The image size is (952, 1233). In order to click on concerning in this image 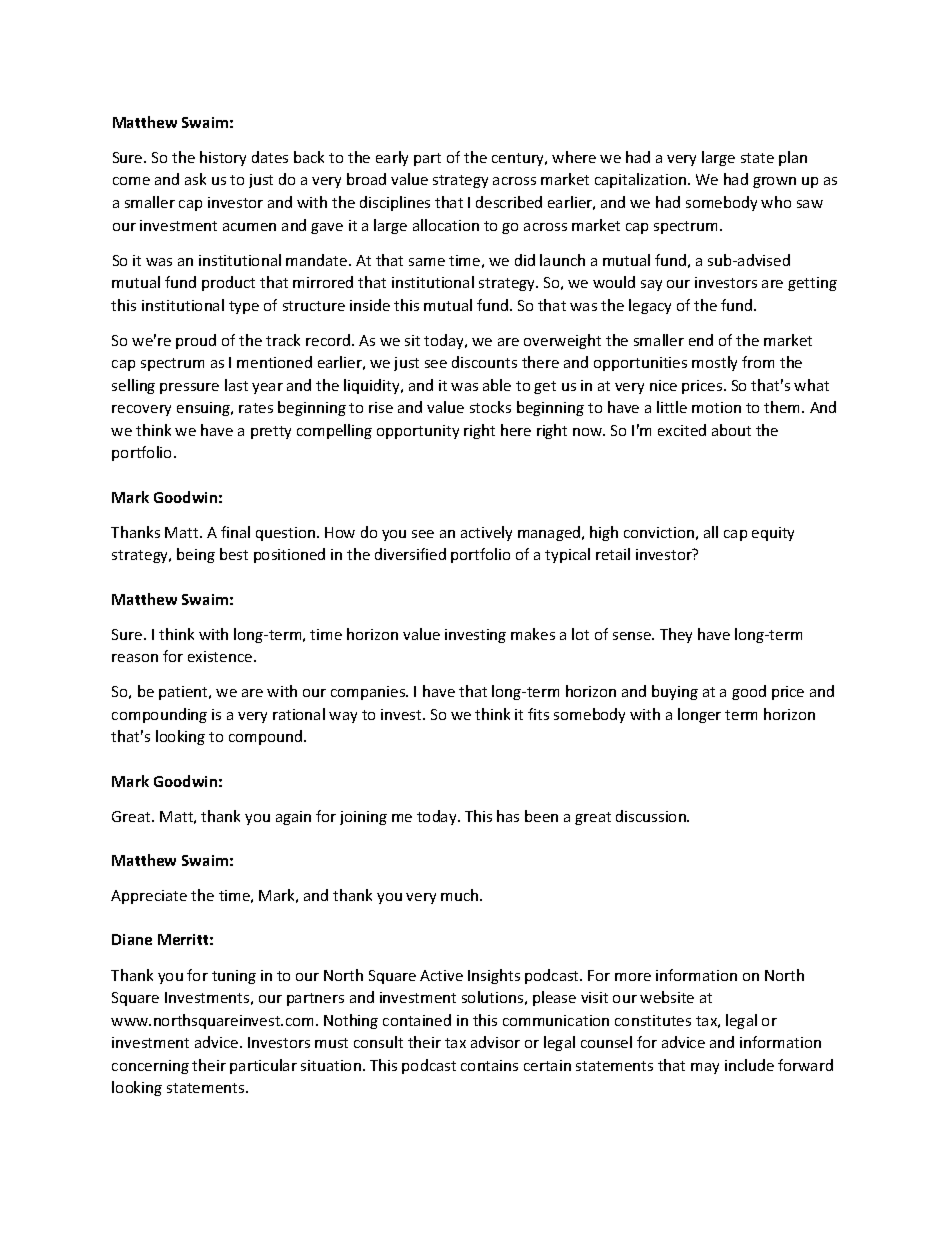, I will do `click(150, 1067)`.
